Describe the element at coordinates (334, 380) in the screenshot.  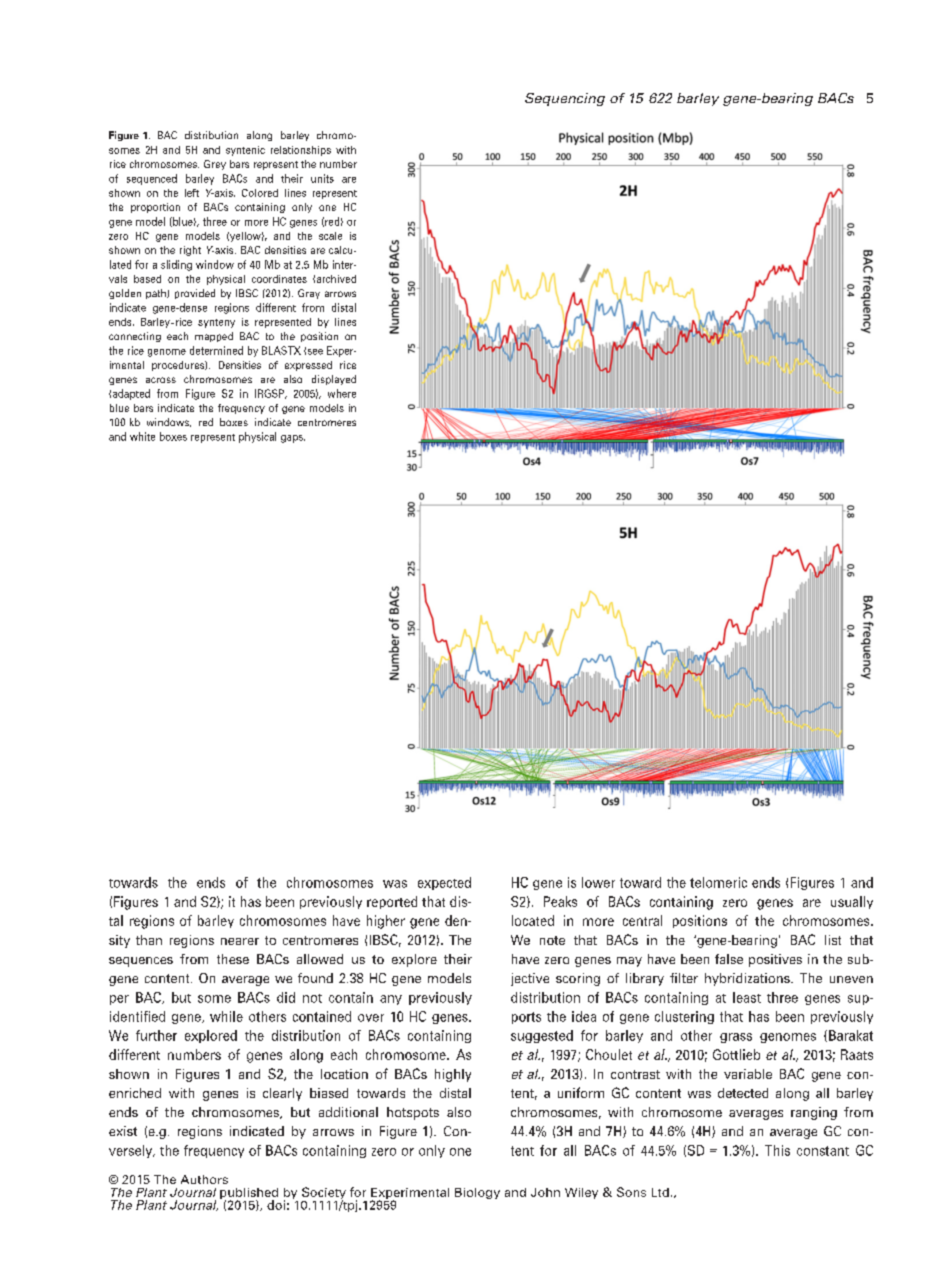
I see `displayed` at that location.
